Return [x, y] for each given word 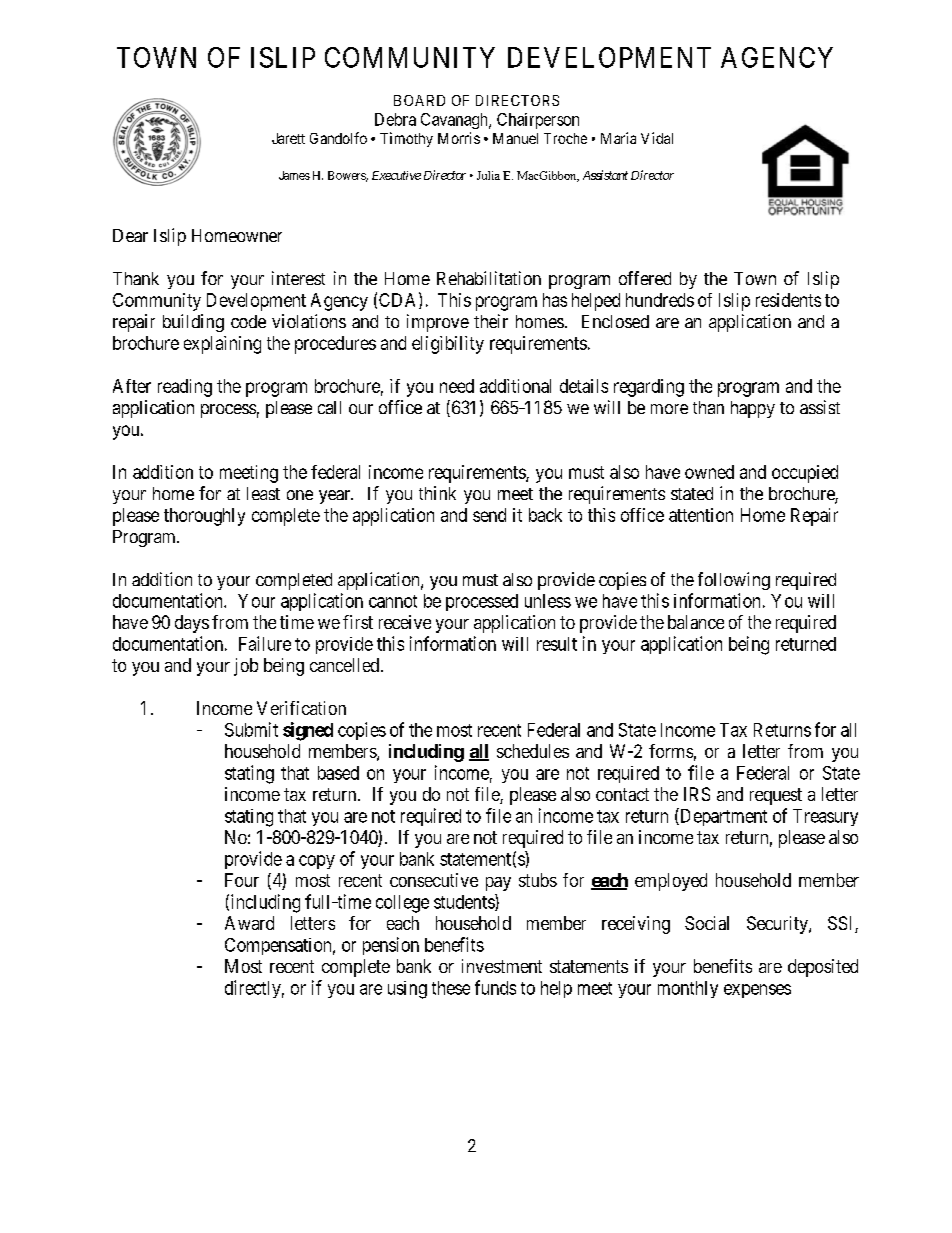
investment [502, 966]
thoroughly [204, 517]
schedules [533, 751]
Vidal [657, 138]
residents [788, 300]
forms [671, 751]
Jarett [288, 138]
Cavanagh [455, 121]
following [734, 581]
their [491, 321]
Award [249, 923]
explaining [222, 345]
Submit [251, 729]
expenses [757, 991]
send [489, 515]
